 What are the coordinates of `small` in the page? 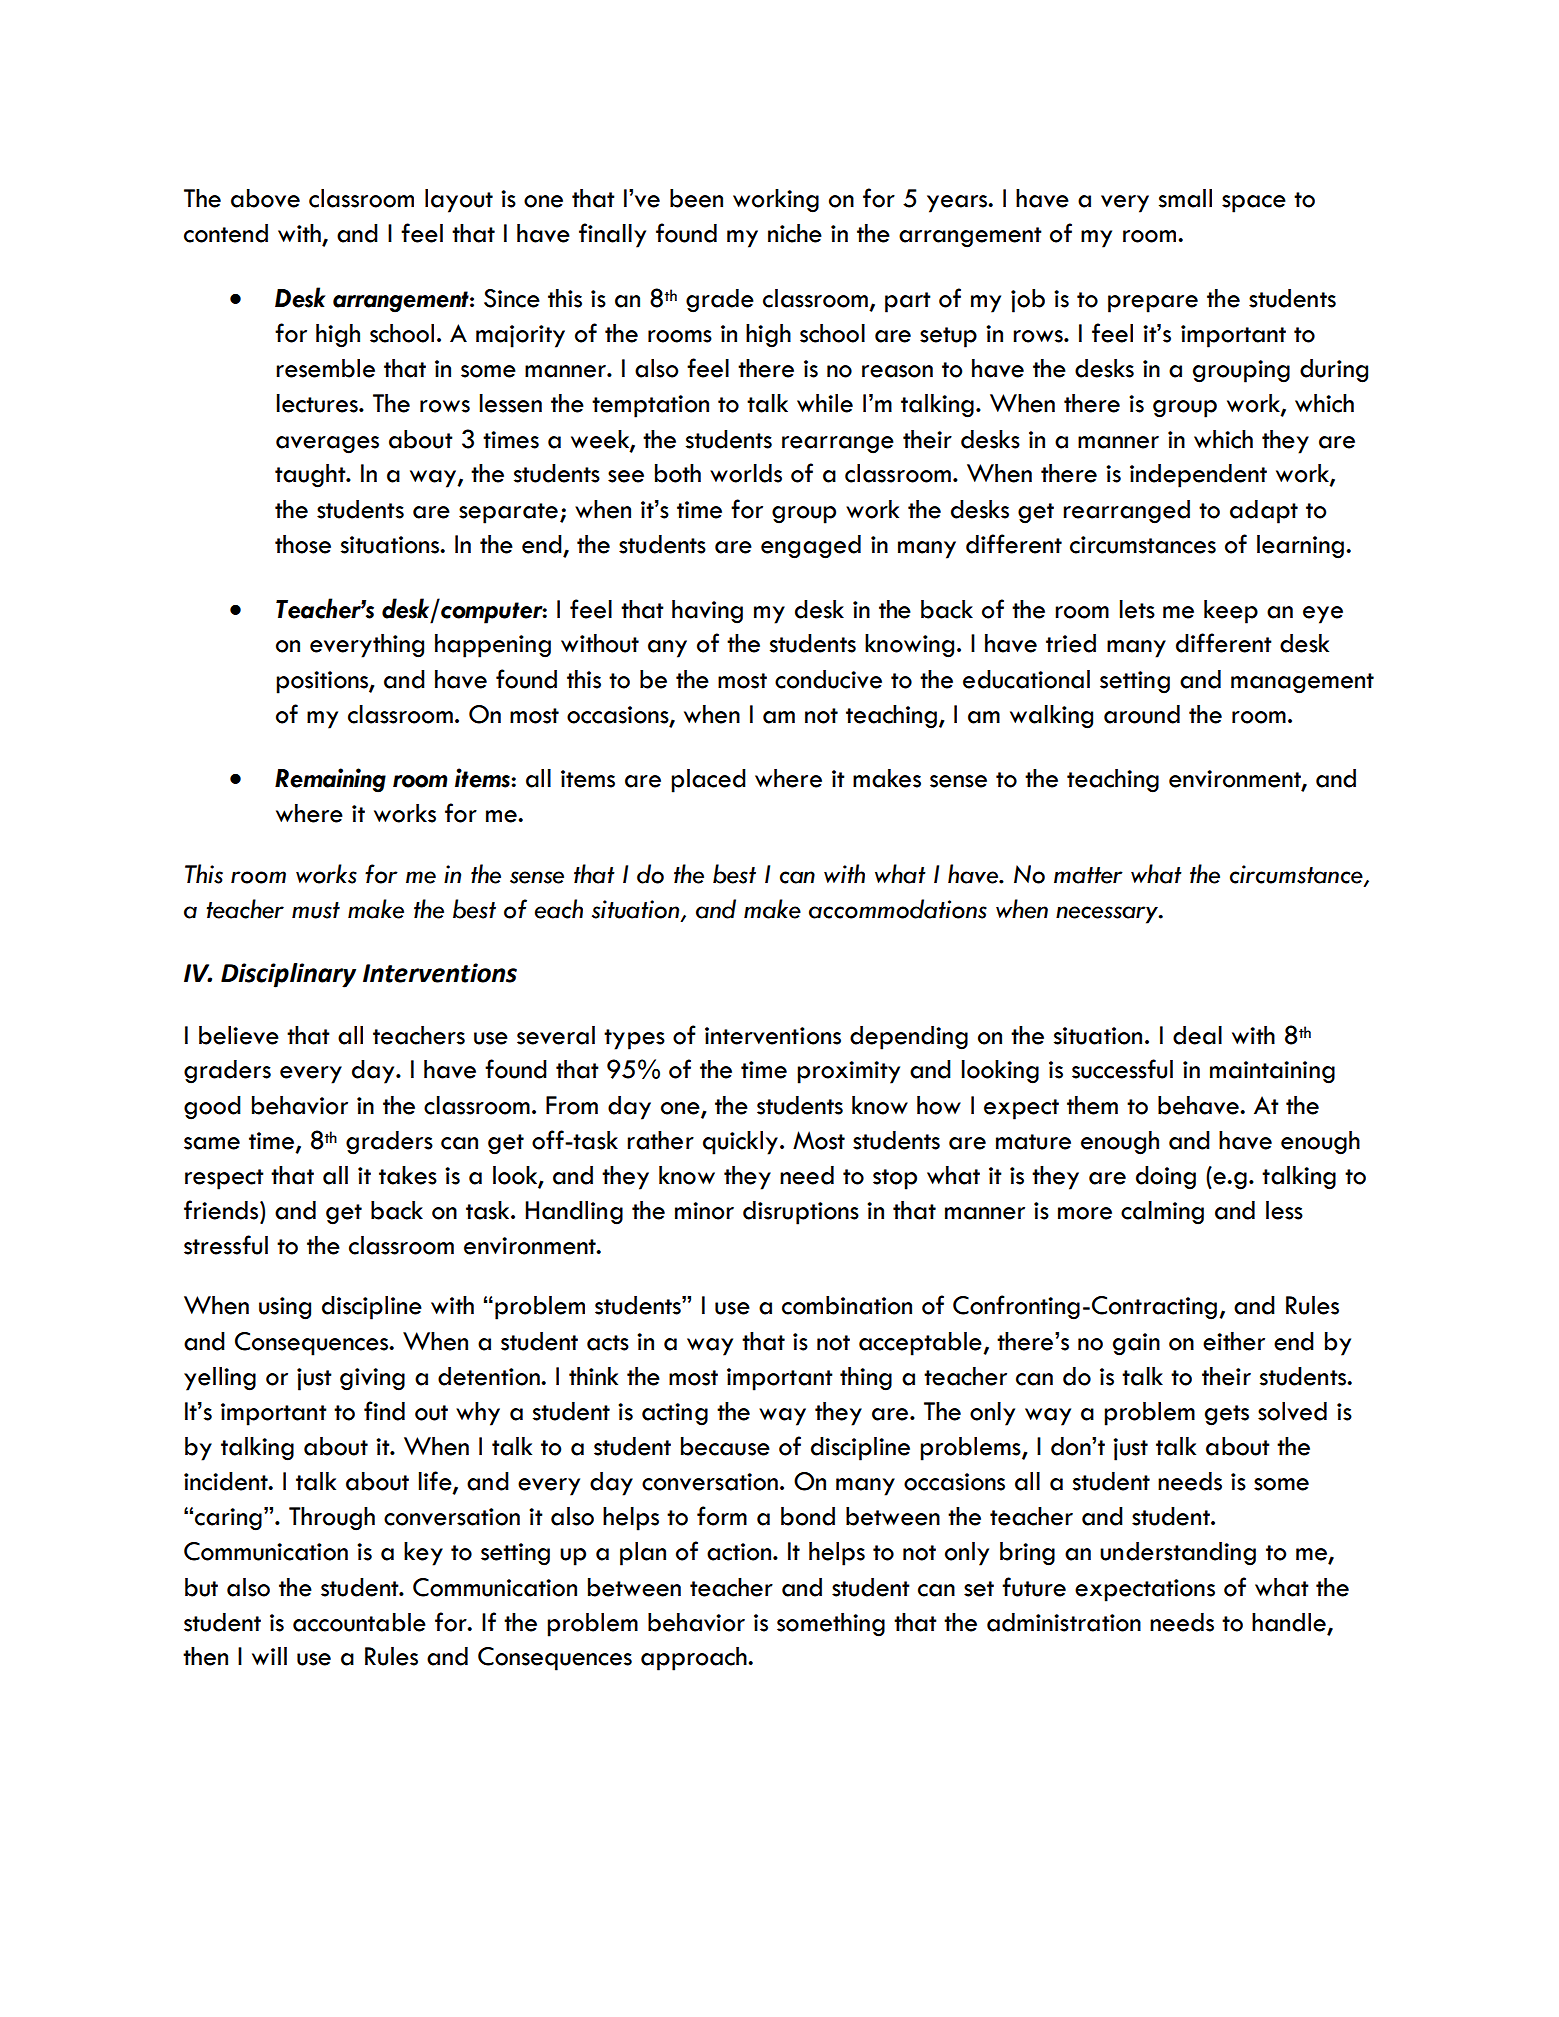 It's located at (1185, 198).
